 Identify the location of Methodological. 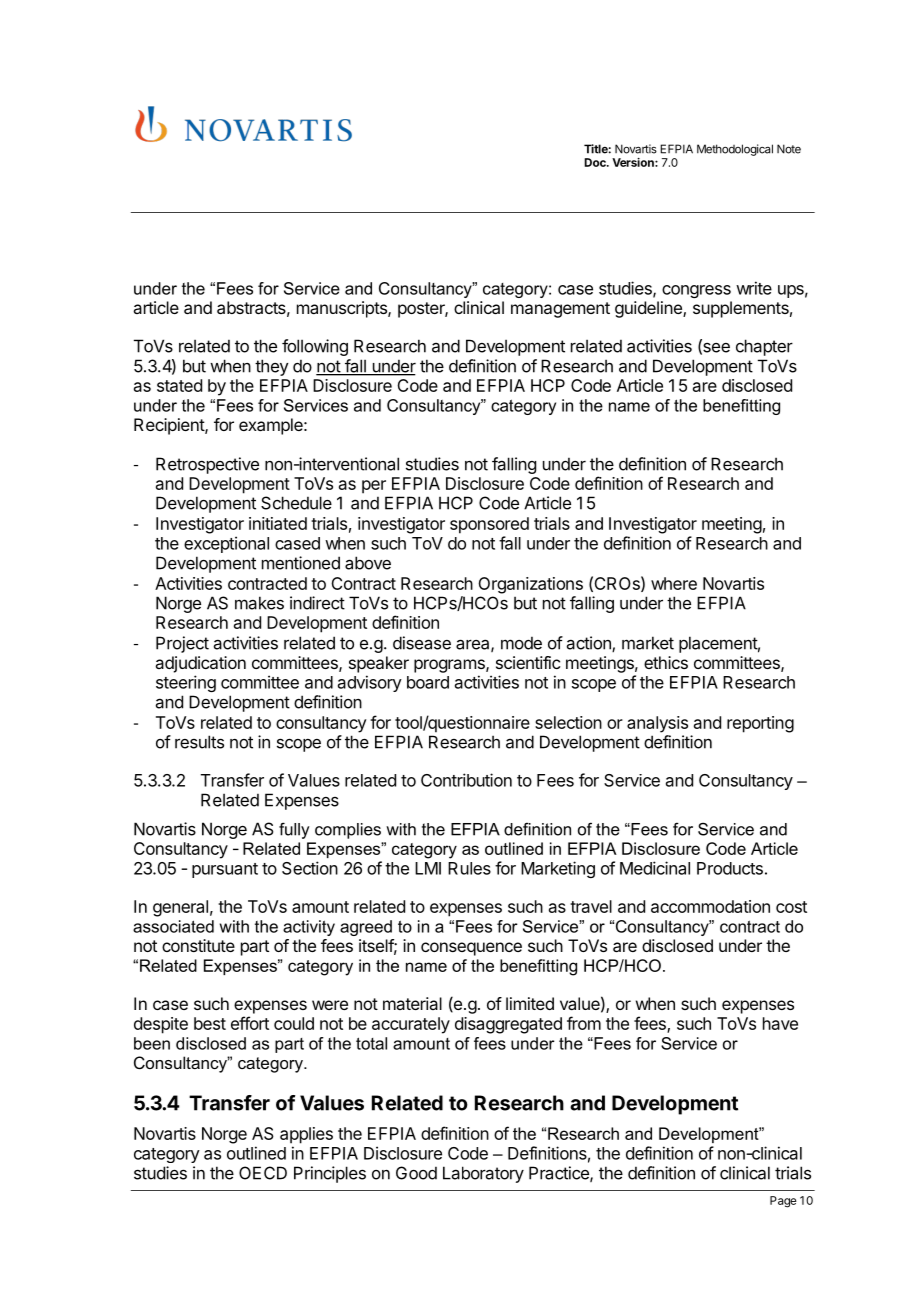
(735, 150).
